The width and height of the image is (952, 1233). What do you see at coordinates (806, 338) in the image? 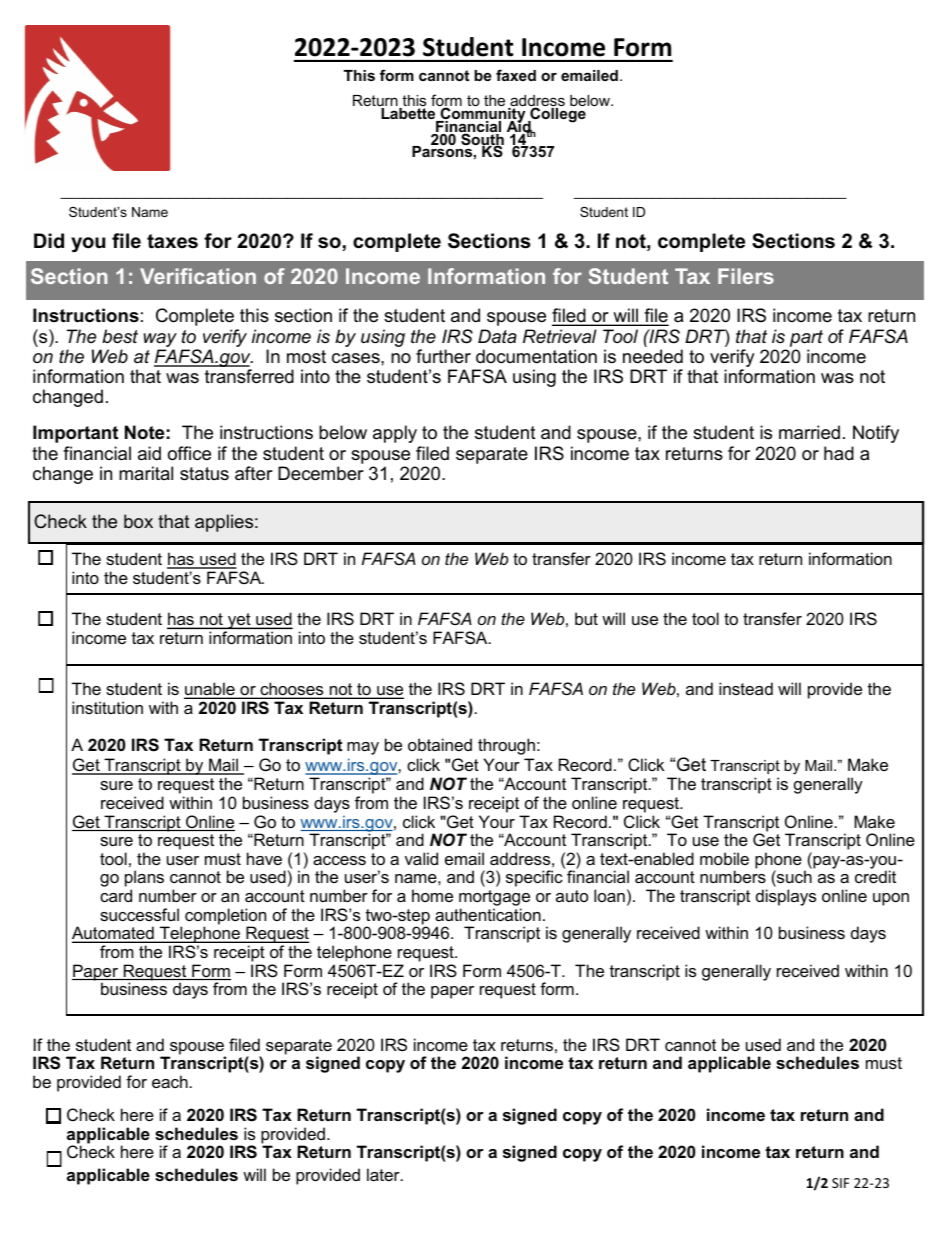
I see `part` at bounding box center [806, 338].
